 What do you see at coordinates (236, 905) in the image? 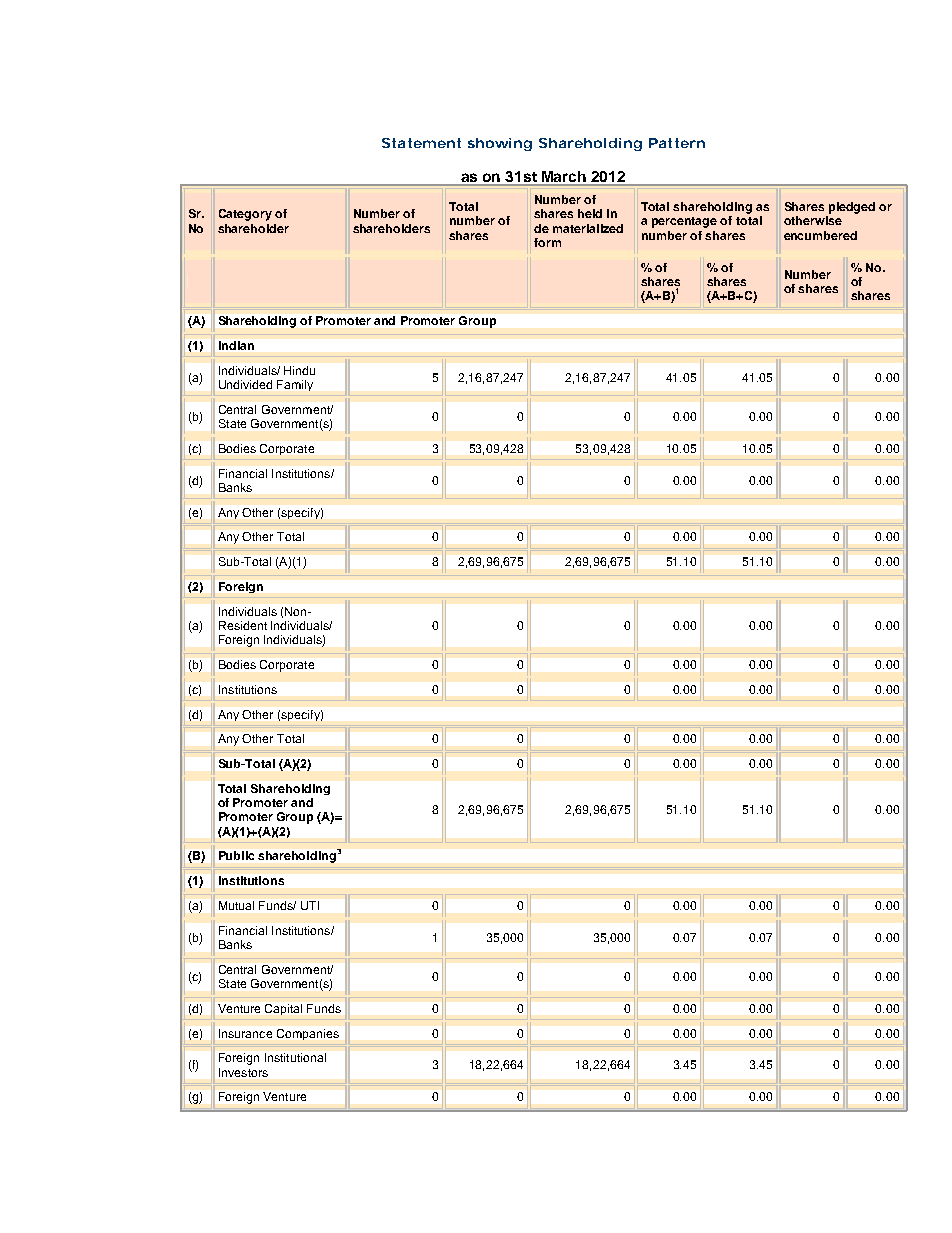
I see `Mutual` at bounding box center [236, 905].
